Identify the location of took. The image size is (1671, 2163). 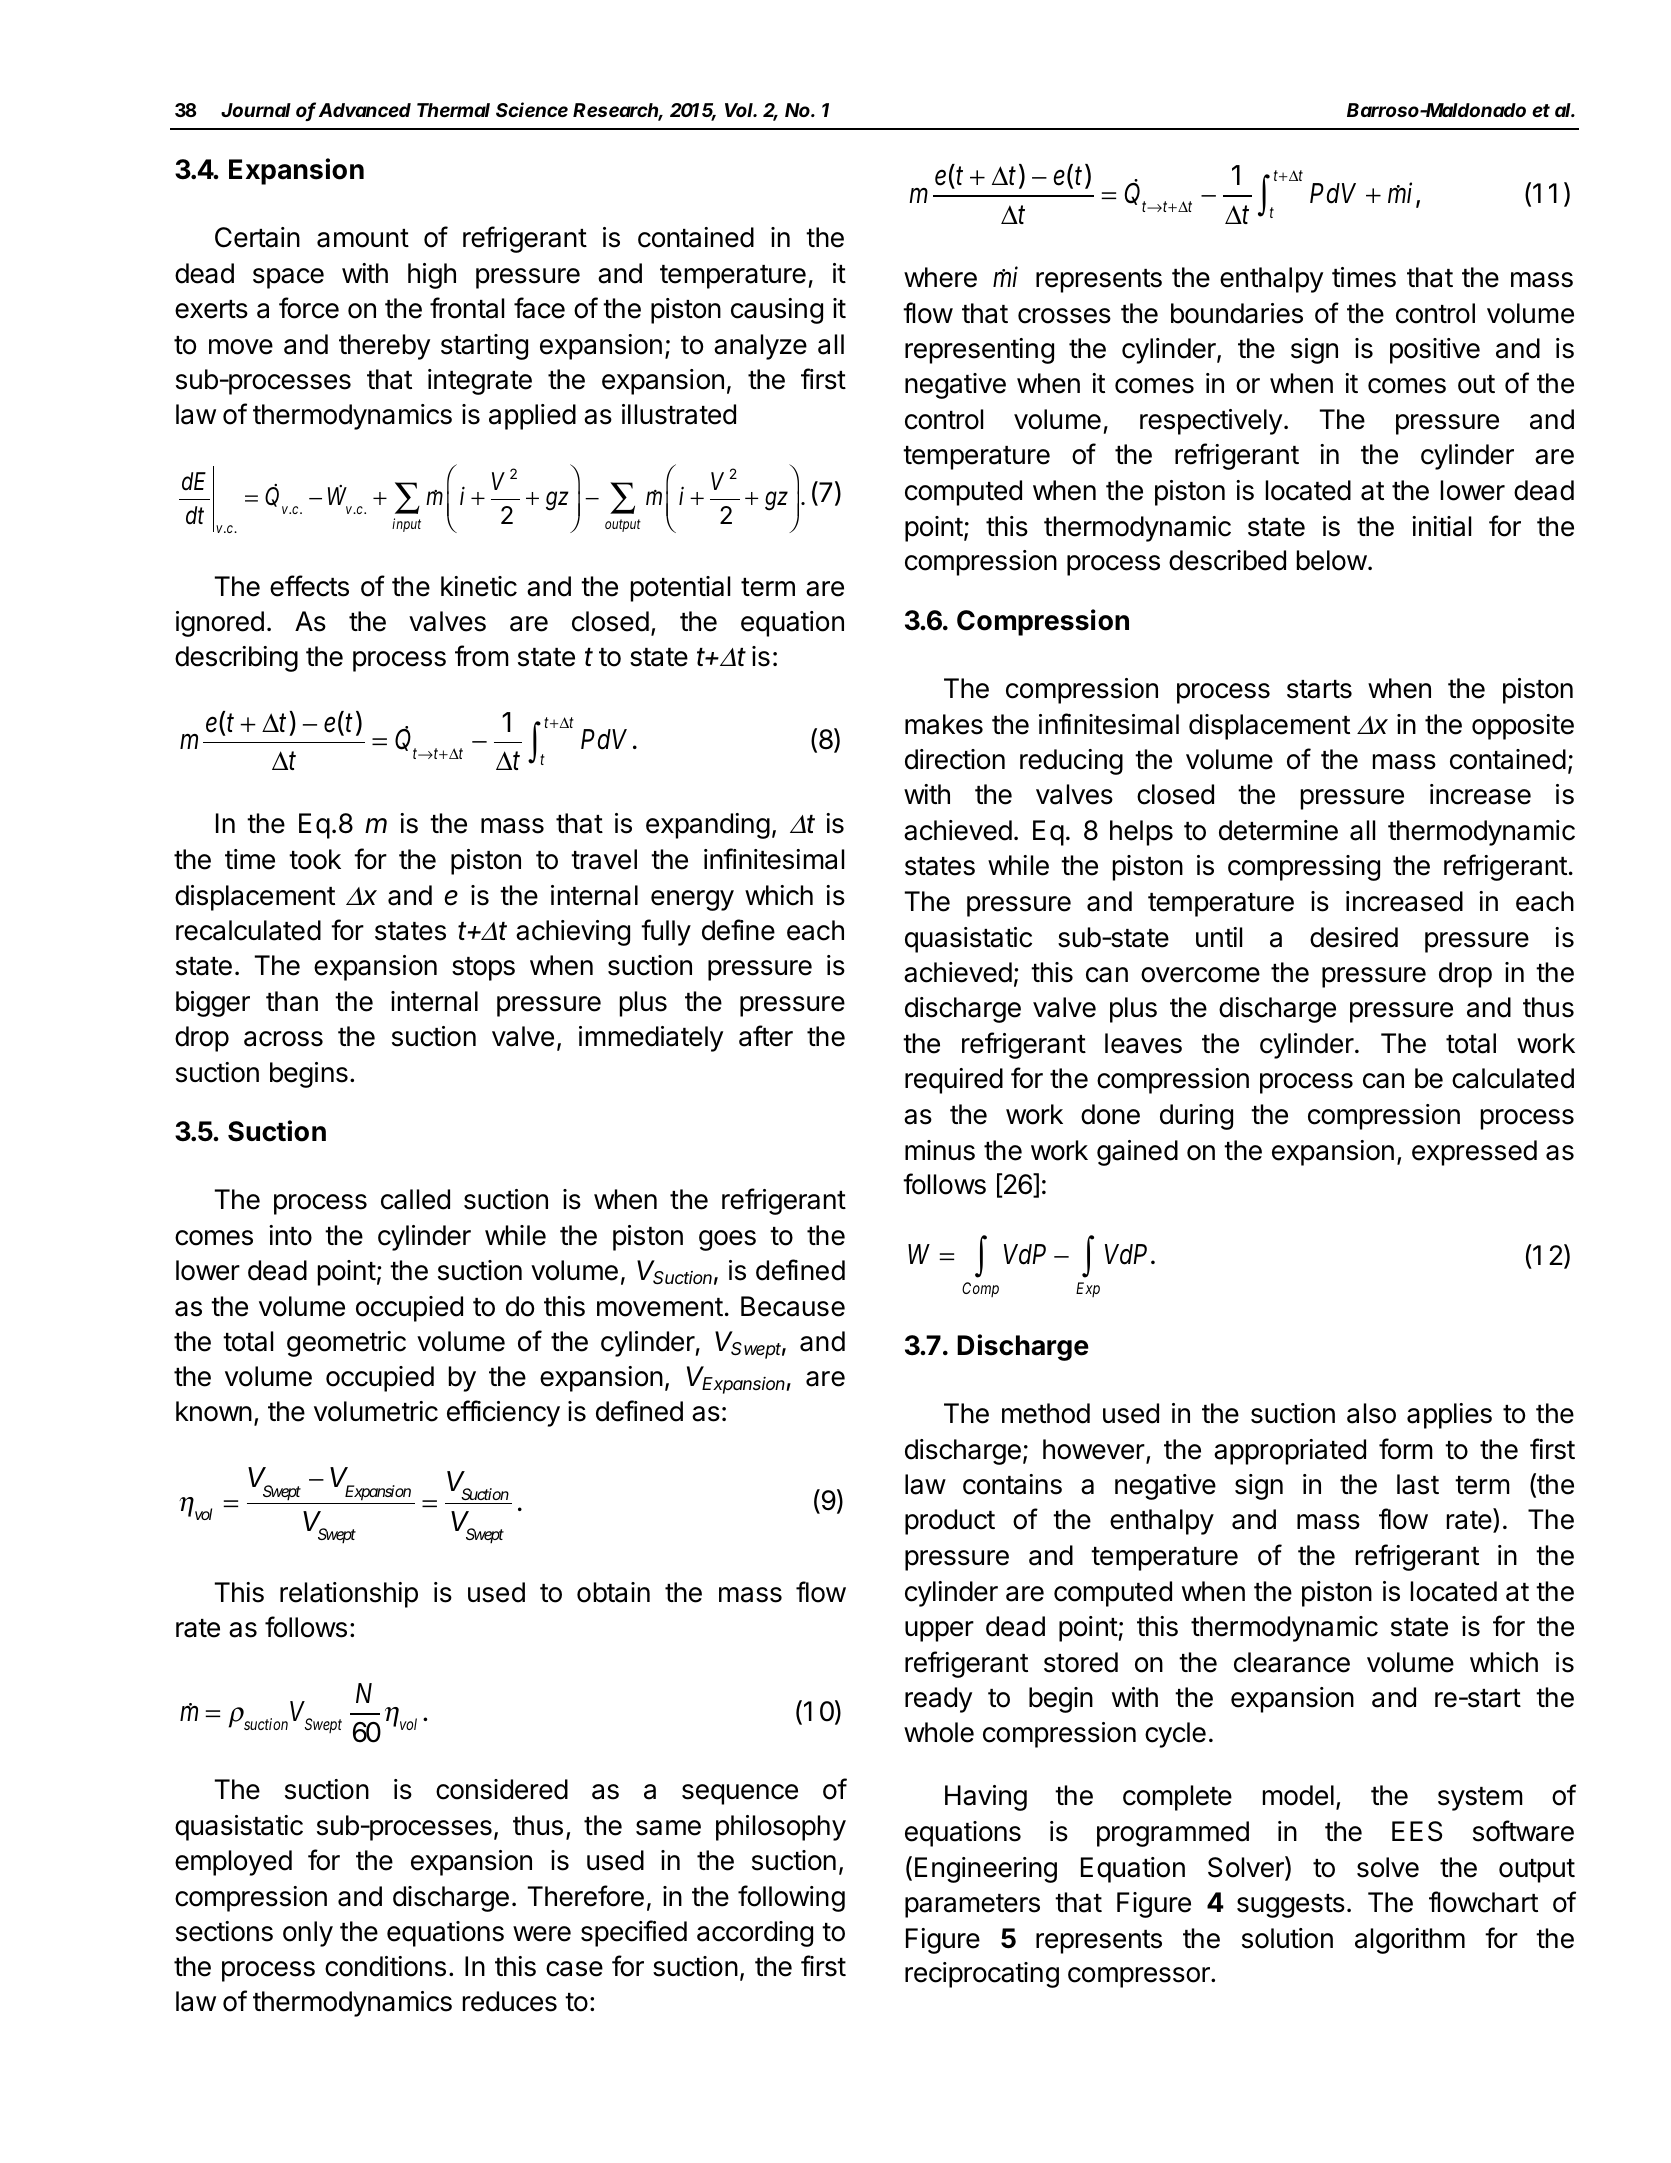
(315, 859).
